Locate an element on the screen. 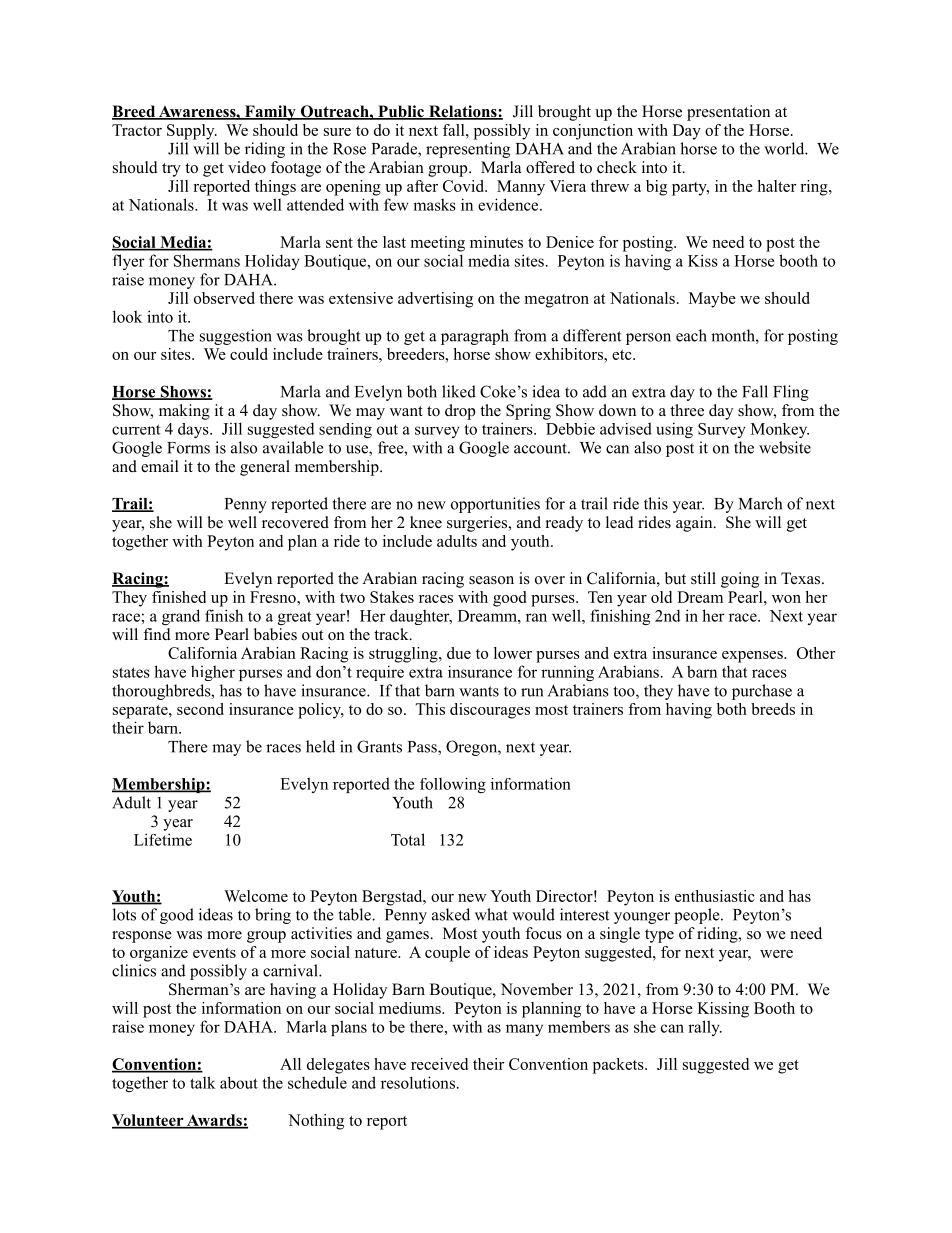  purchase is located at coordinates (762, 692).
